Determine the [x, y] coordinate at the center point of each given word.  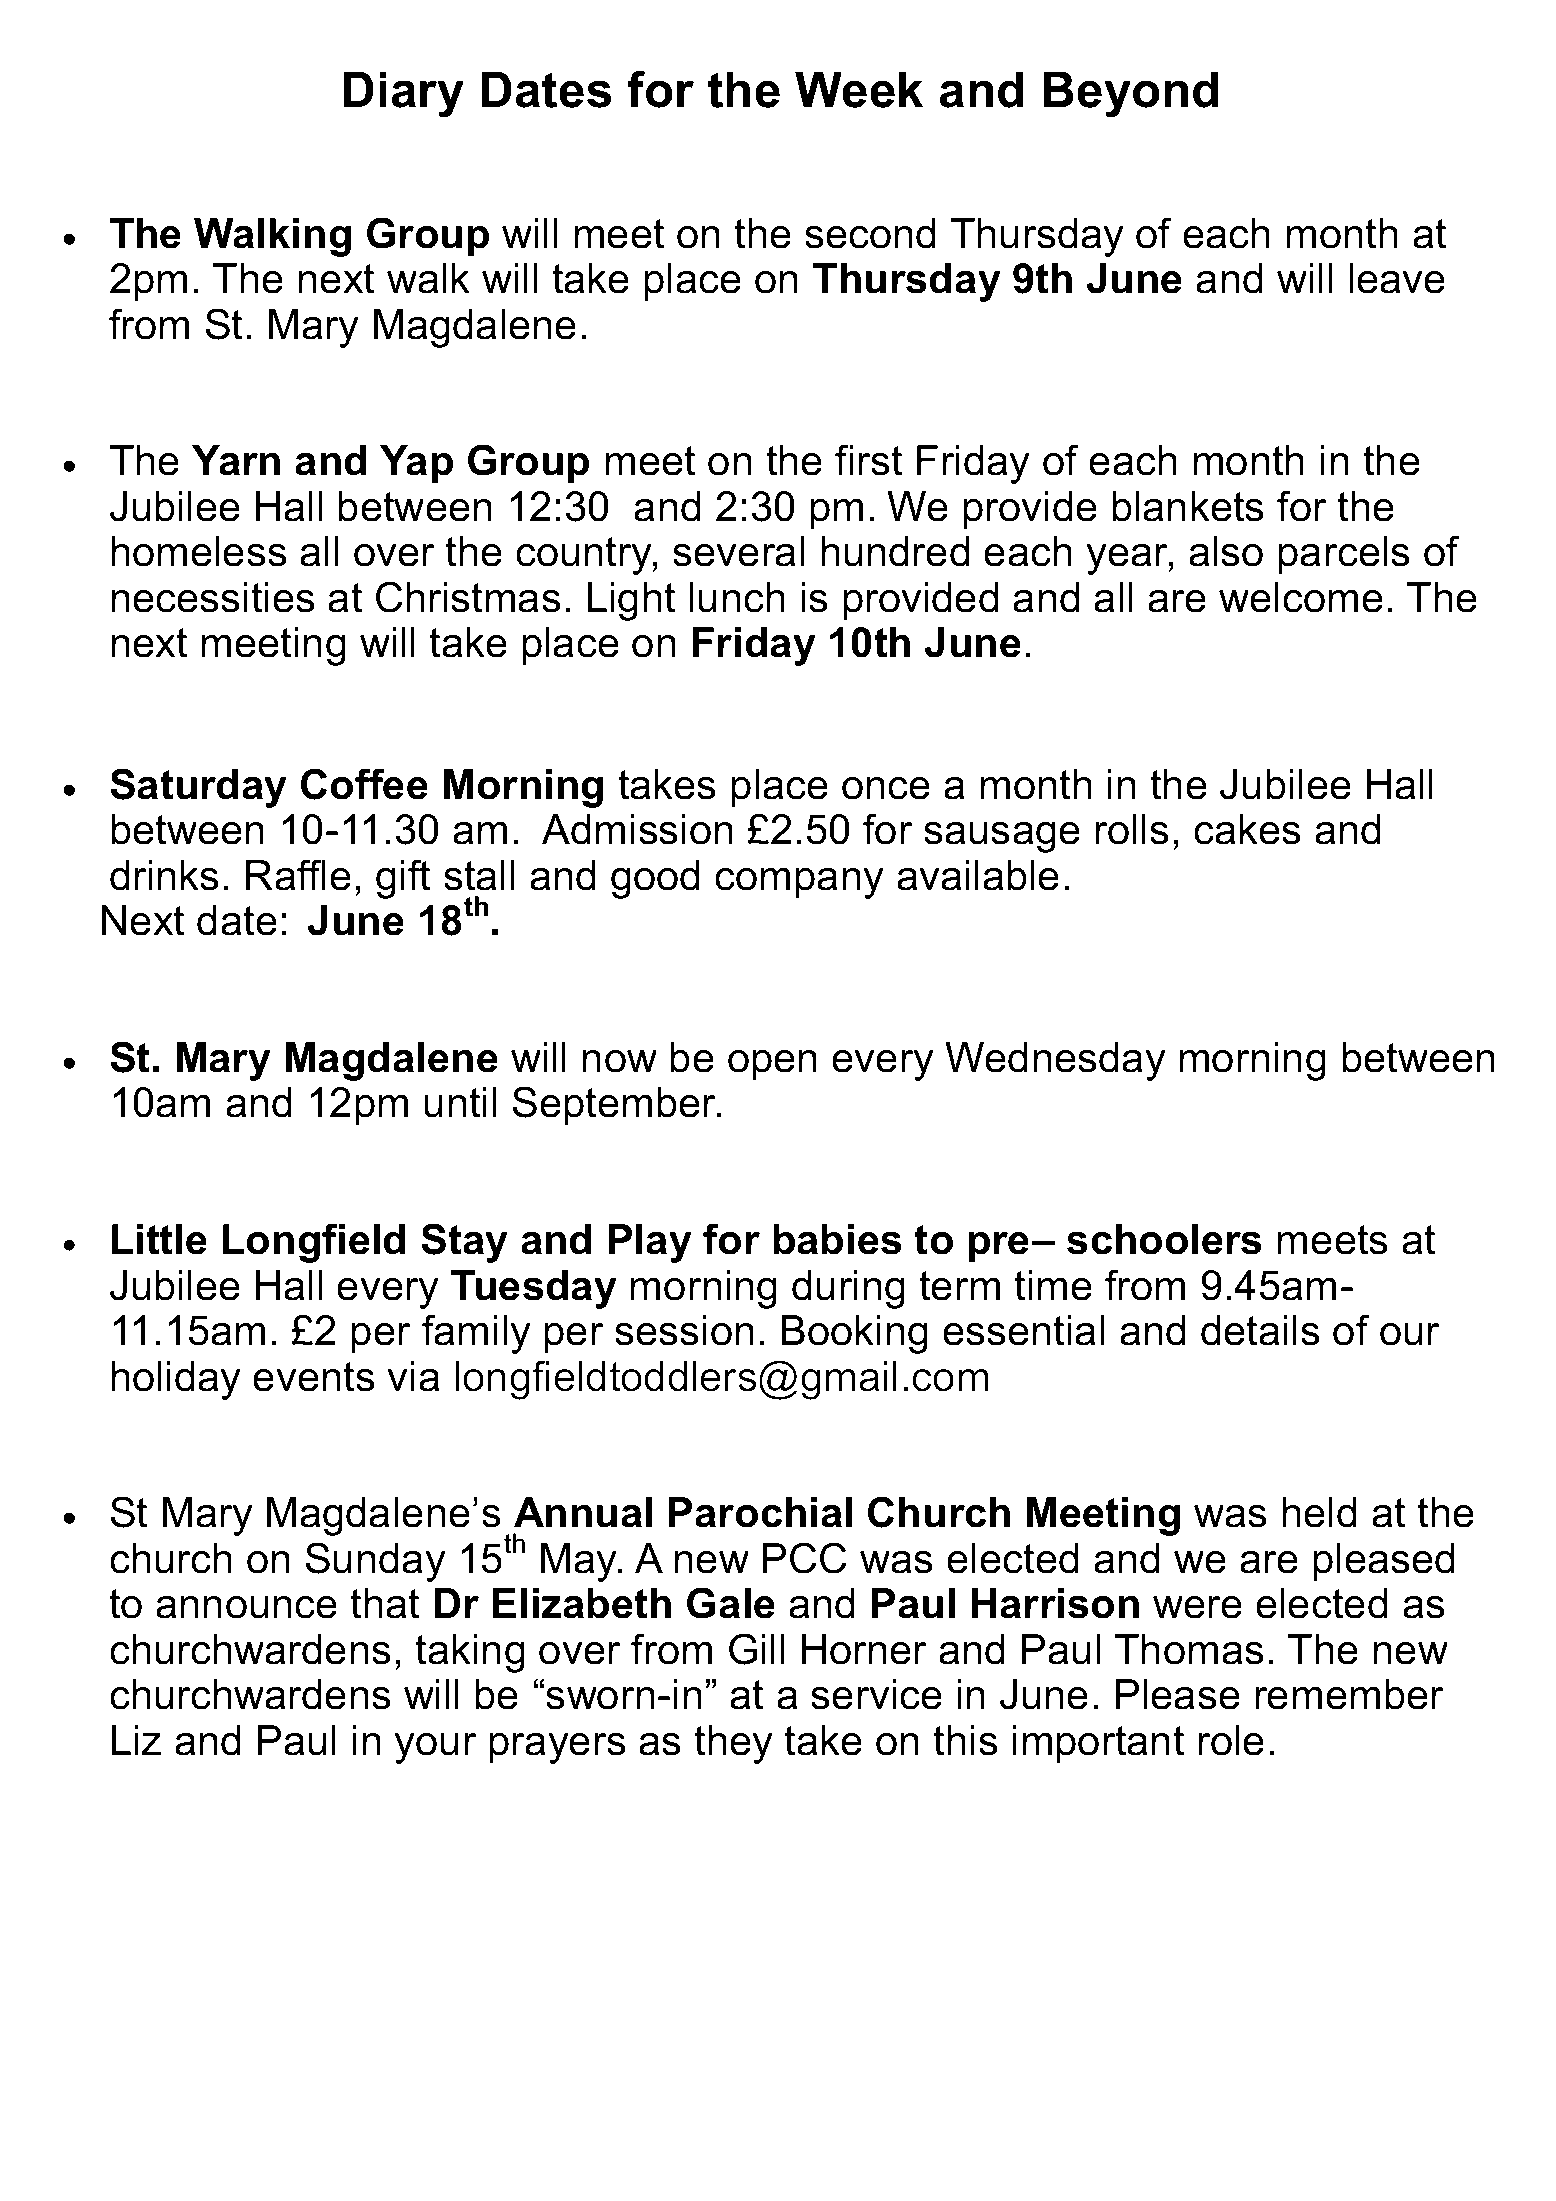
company [799, 883]
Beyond [1130, 94]
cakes [1247, 829]
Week [859, 89]
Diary [403, 94]
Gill [757, 1649]
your [436, 1748]
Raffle [298, 875]
